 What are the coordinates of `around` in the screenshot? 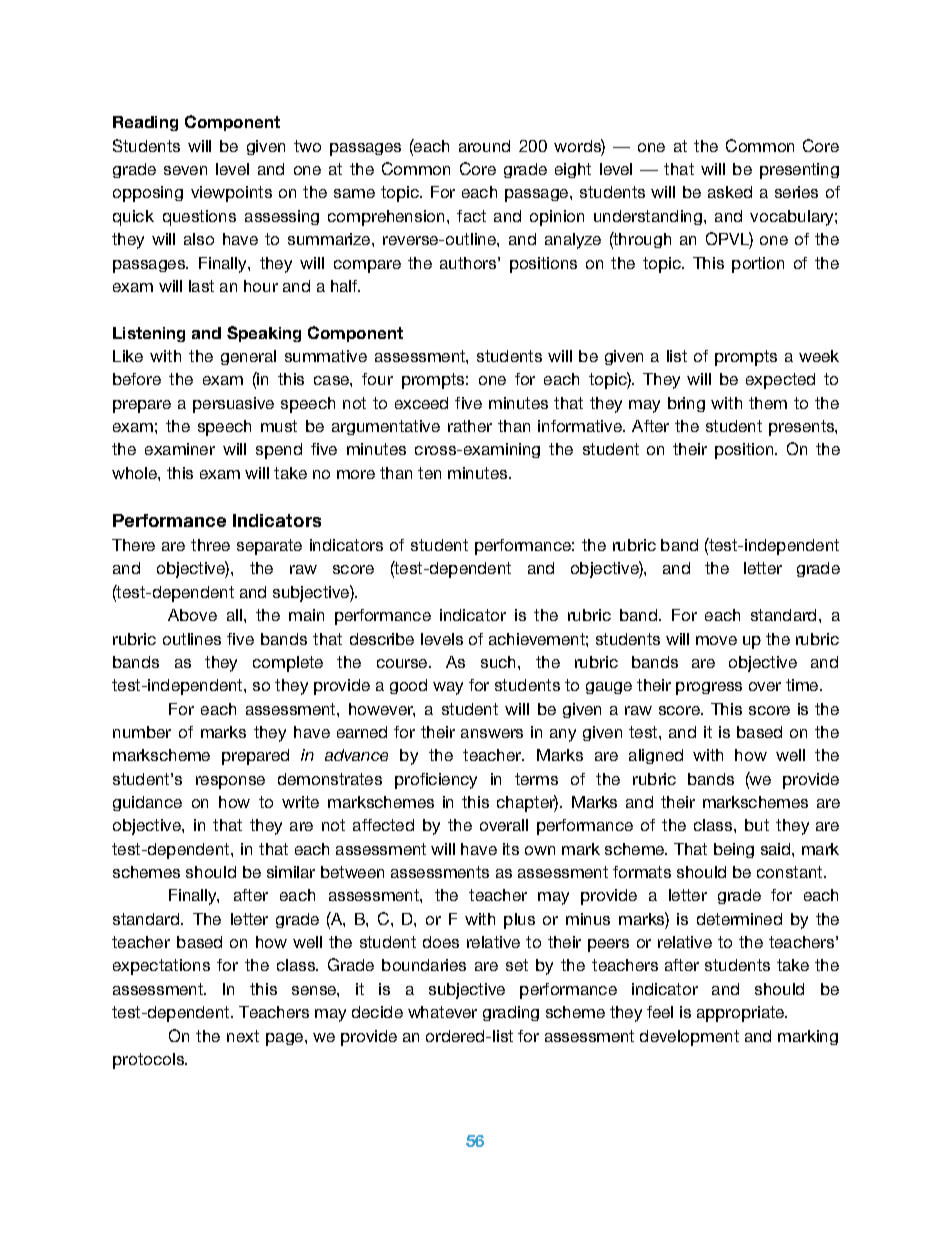 It's located at (484, 146).
